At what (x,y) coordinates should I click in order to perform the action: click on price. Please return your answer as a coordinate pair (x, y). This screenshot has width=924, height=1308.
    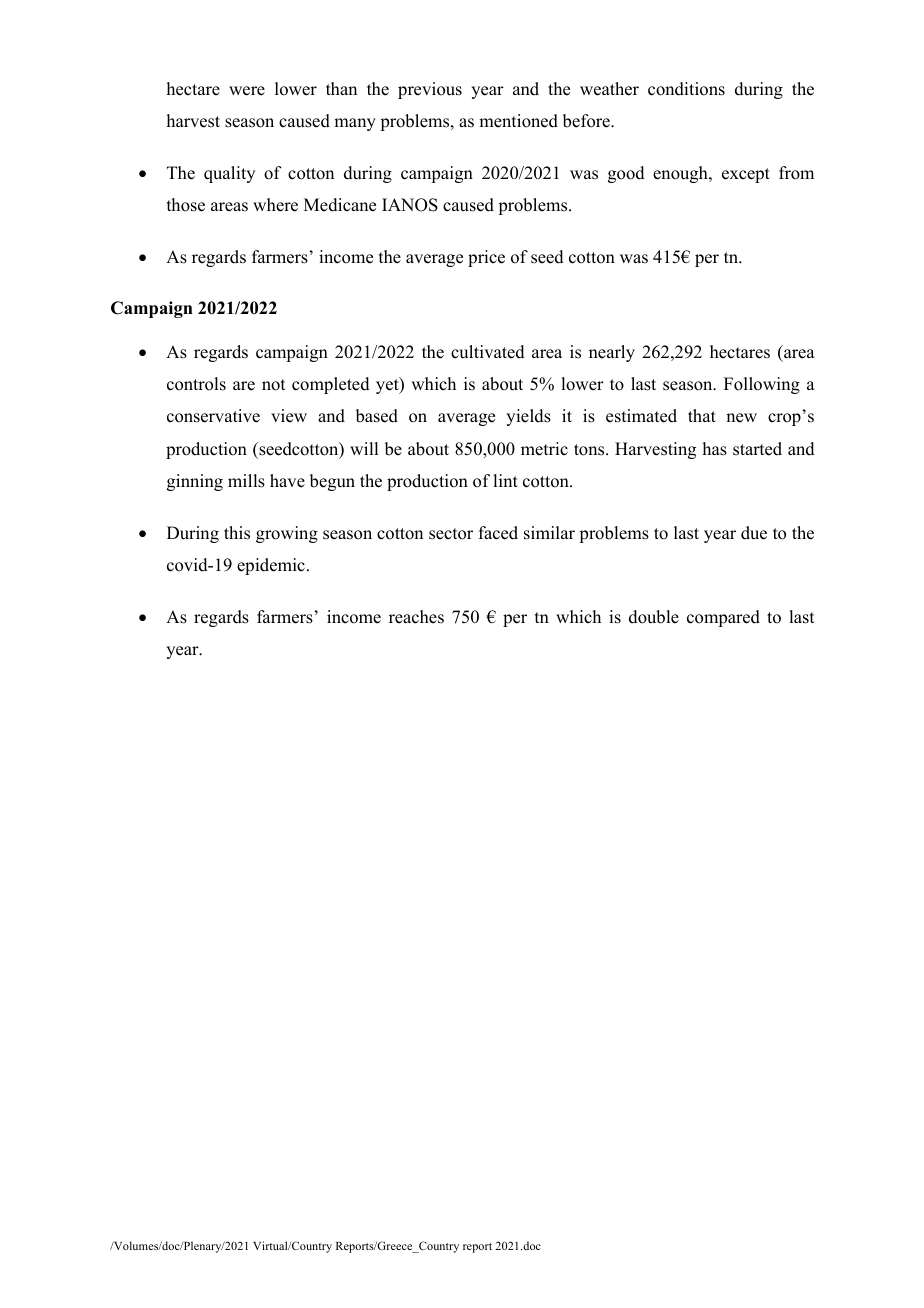
    Looking at the image, I should click on (486, 258).
